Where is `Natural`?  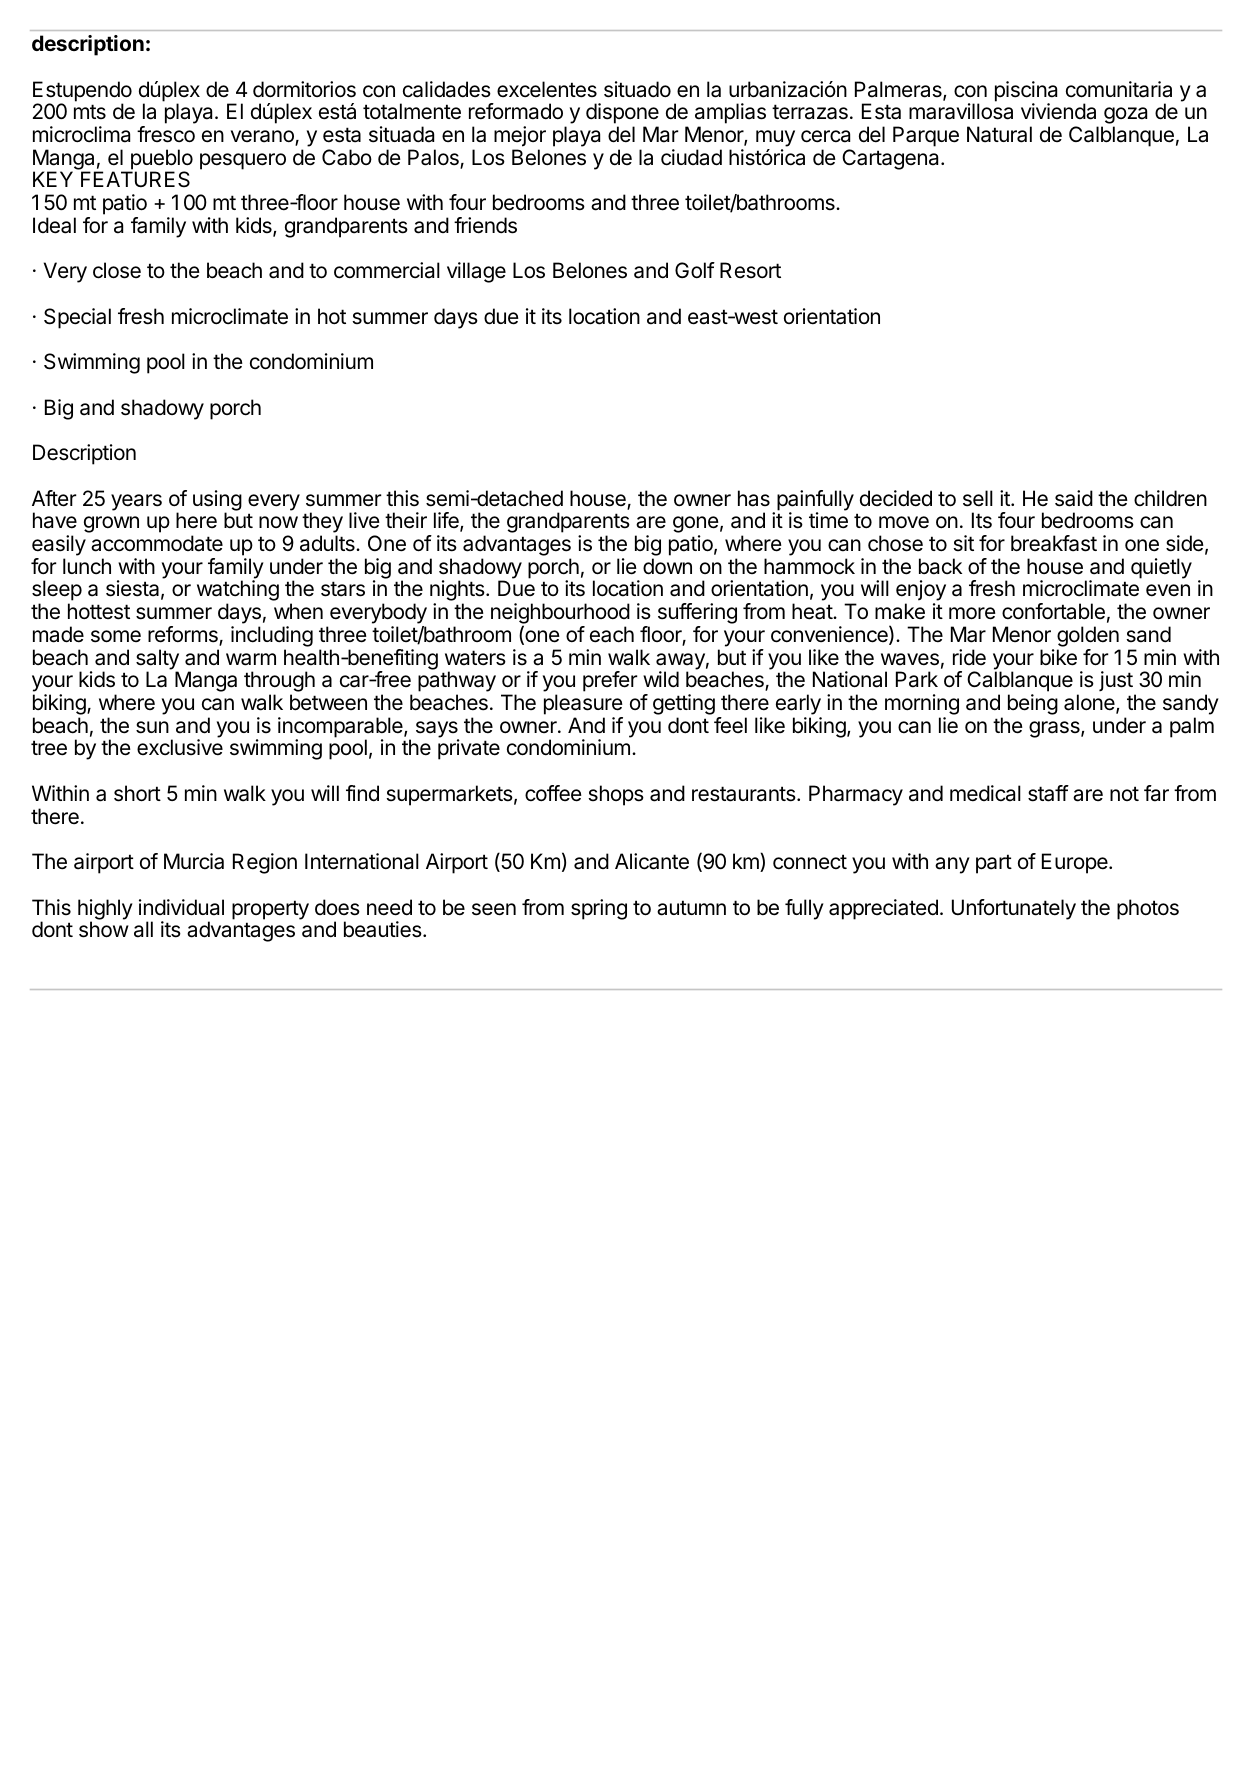
Natural is located at coordinates (999, 134).
